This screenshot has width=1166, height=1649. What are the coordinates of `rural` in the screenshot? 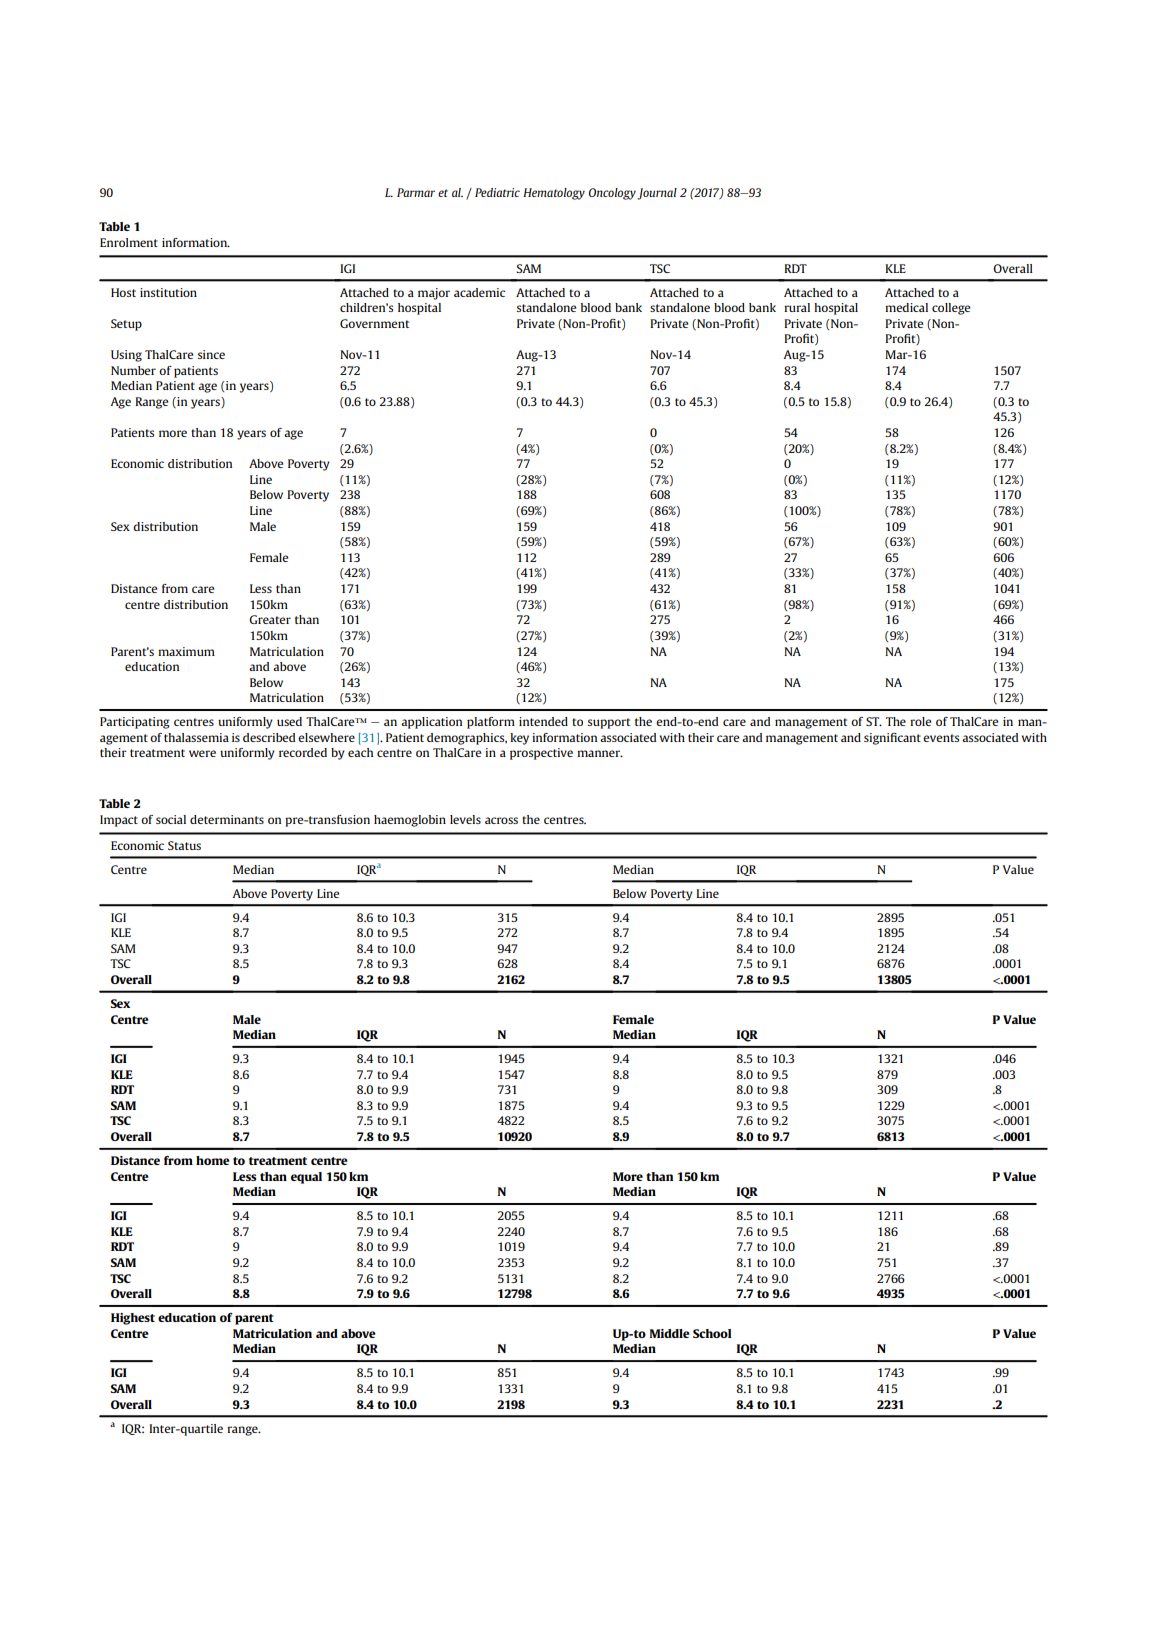 It's located at (797, 307).
